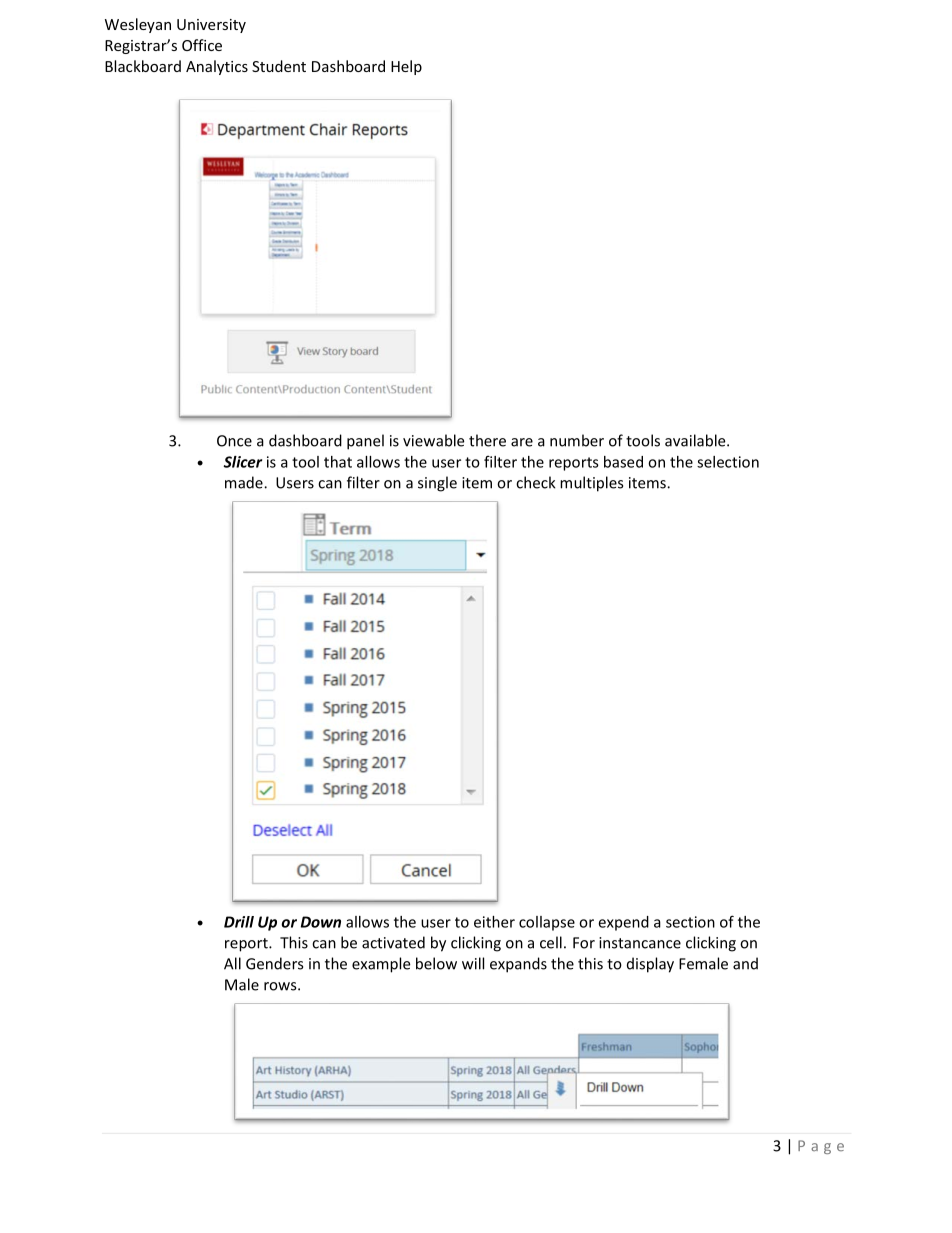 The width and height of the image is (952, 1233). What do you see at coordinates (473, 963) in the image?
I see `will` at bounding box center [473, 963].
